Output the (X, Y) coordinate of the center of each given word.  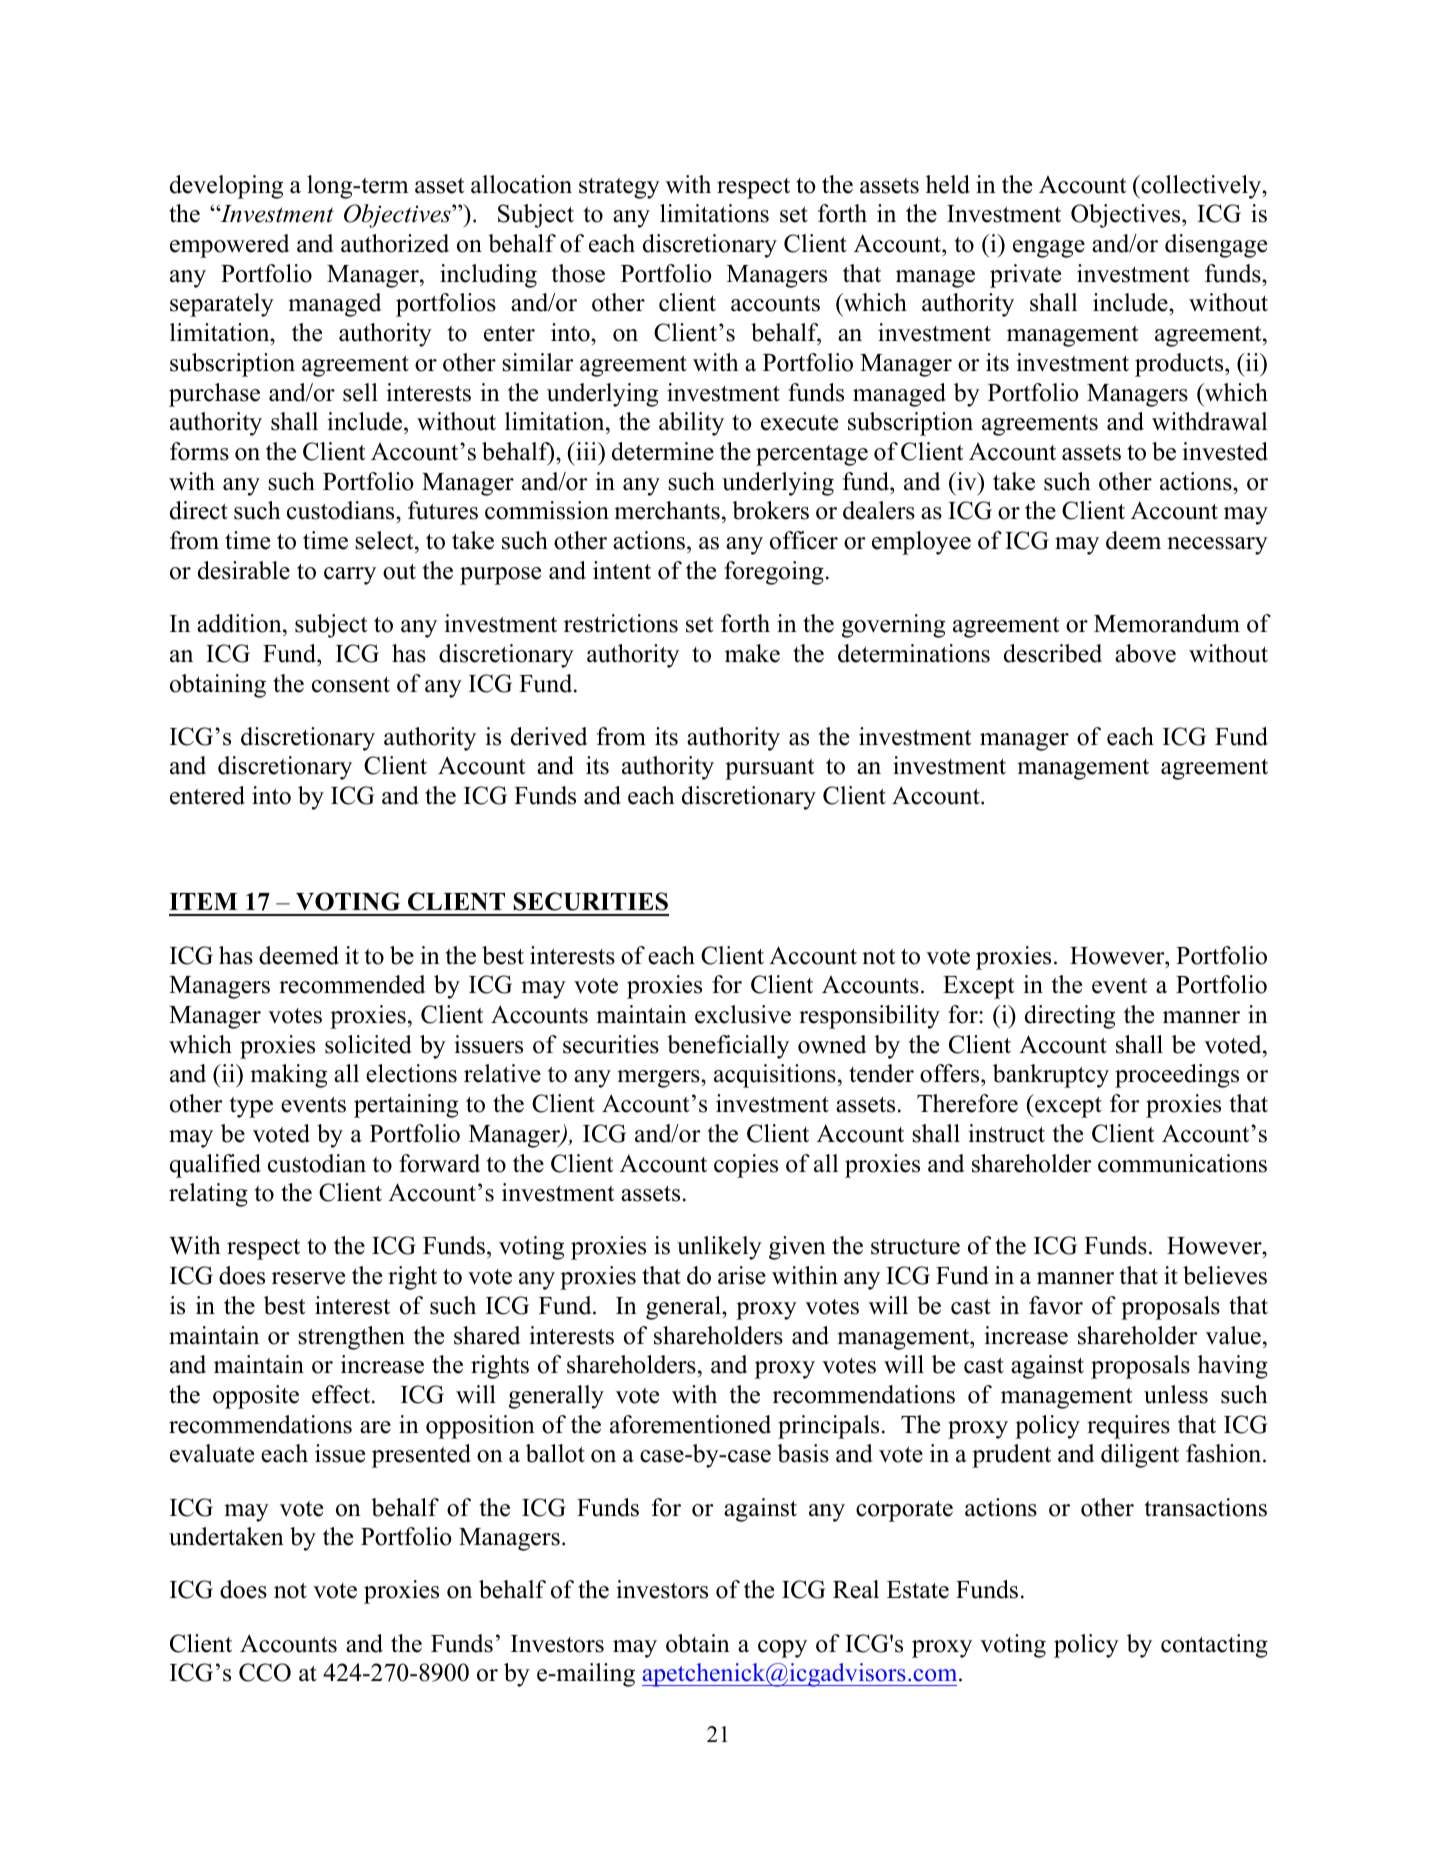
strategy (619, 188)
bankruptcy (1051, 1076)
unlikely (719, 1248)
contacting (1214, 1646)
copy (782, 1649)
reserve (308, 1278)
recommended (352, 984)
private (1025, 276)
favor (1056, 1305)
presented (421, 1456)
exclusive (743, 1014)
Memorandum (1167, 623)
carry (350, 576)
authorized (395, 243)
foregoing (774, 573)
